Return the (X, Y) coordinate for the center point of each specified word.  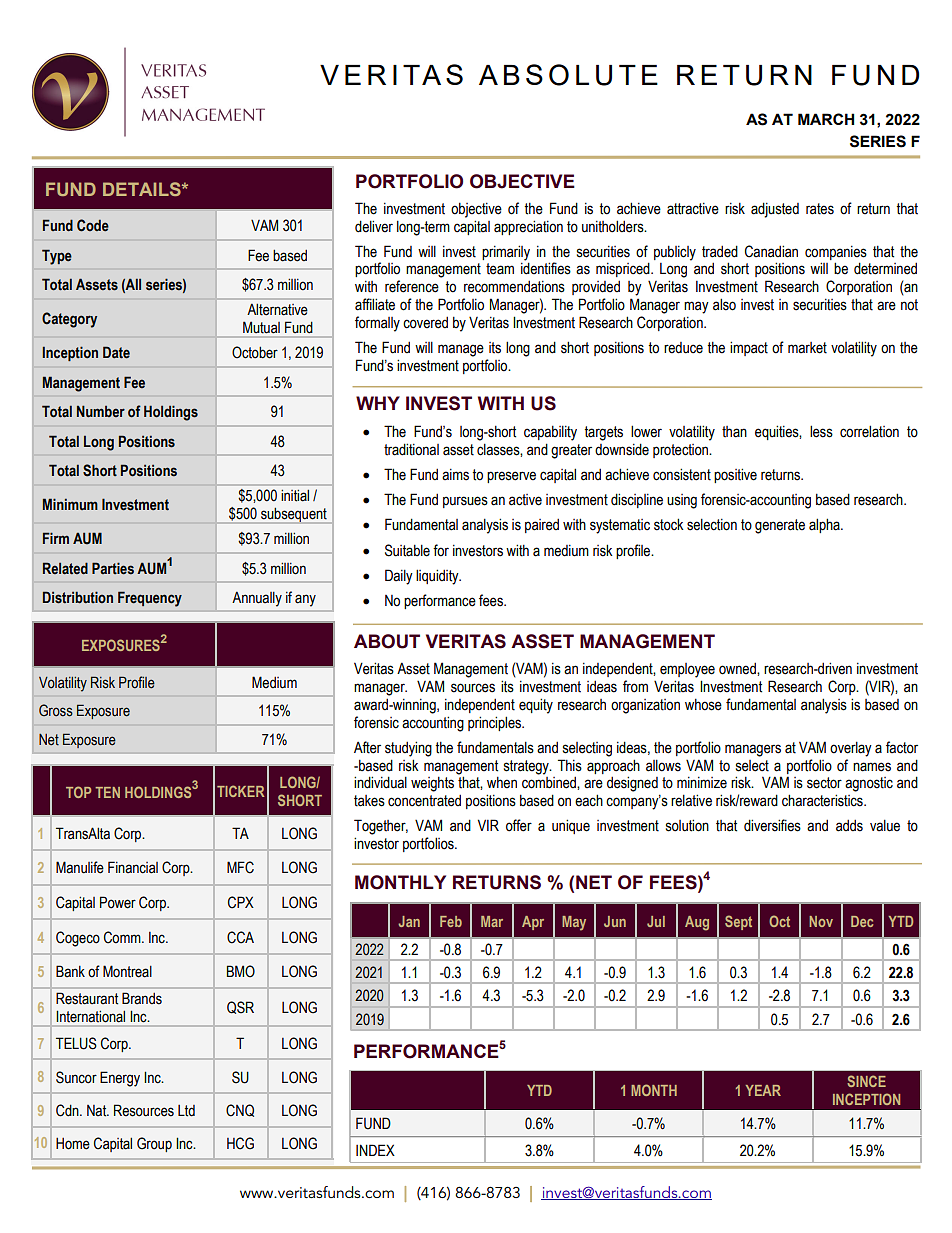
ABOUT (387, 641)
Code (93, 225)
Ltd (186, 1111)
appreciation (528, 227)
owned (738, 668)
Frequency (150, 599)
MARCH (826, 119)
